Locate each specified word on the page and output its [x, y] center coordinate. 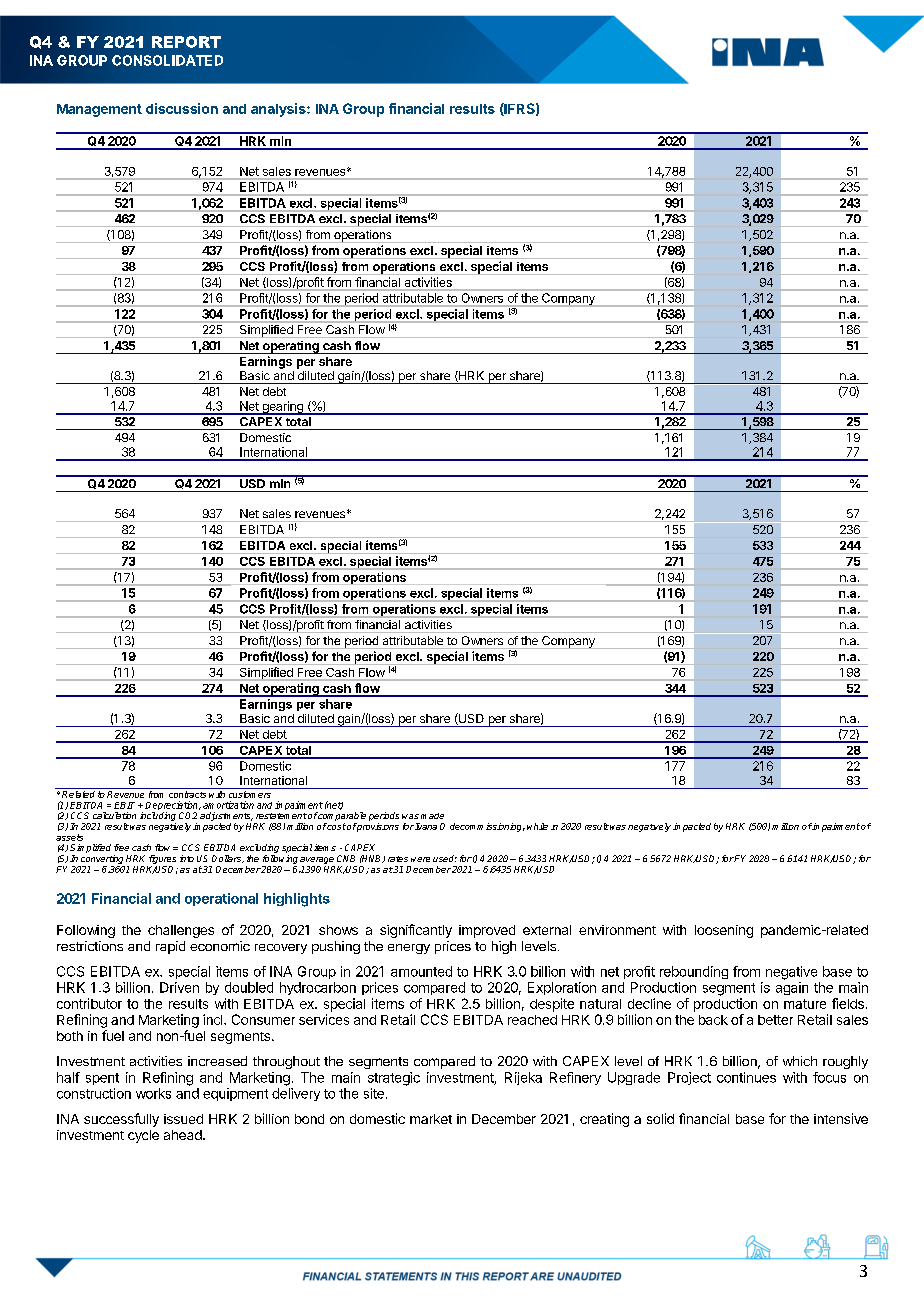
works [153, 1093]
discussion [182, 108]
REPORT [186, 42]
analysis [279, 110]
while [537, 826]
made [432, 816]
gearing [282, 408]
